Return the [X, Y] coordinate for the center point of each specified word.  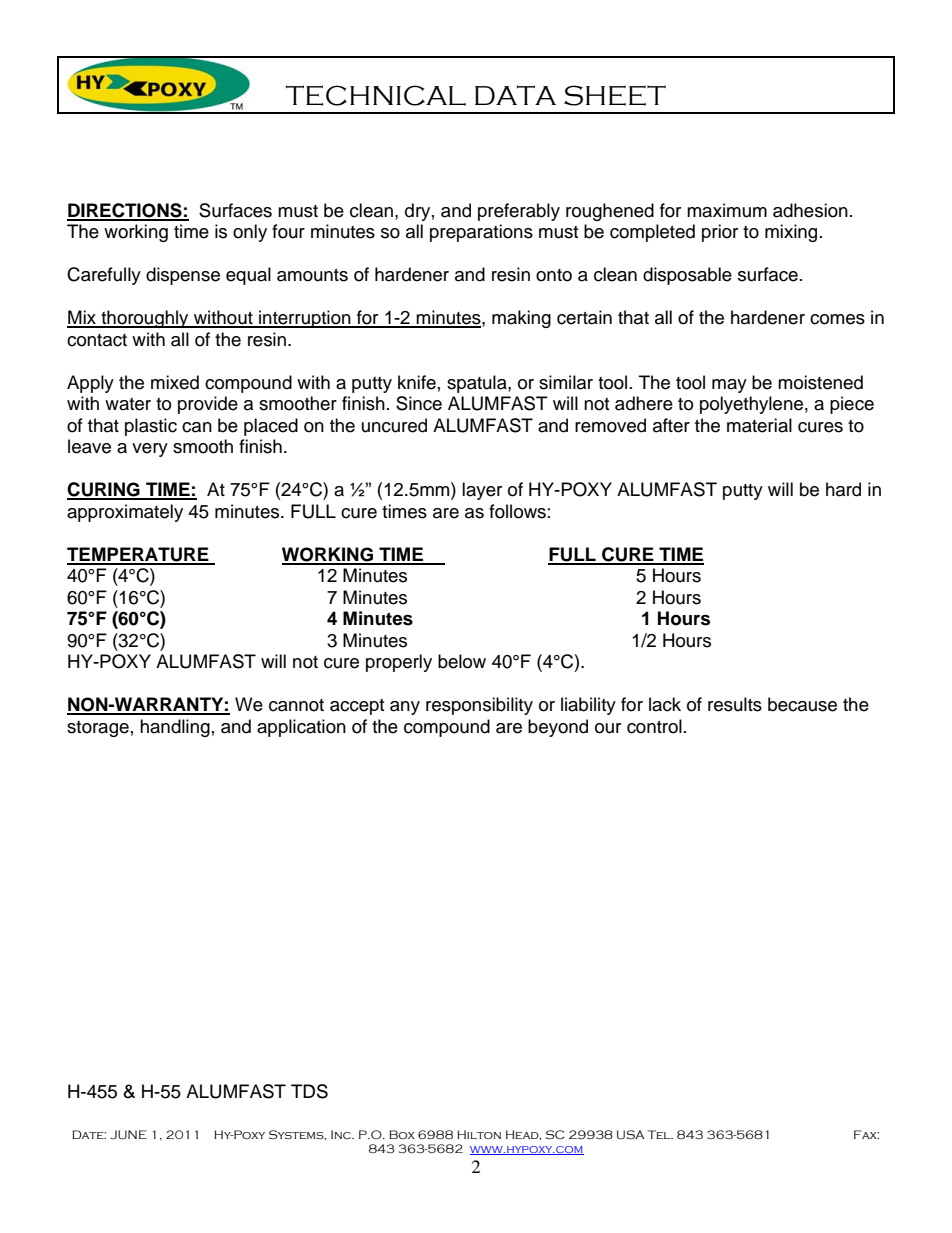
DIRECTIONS [125, 211]
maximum [727, 210]
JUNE [128, 1135]
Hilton [479, 1134]
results [735, 704]
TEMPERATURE [139, 555]
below [462, 661]
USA [631, 1135]
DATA [515, 95]
